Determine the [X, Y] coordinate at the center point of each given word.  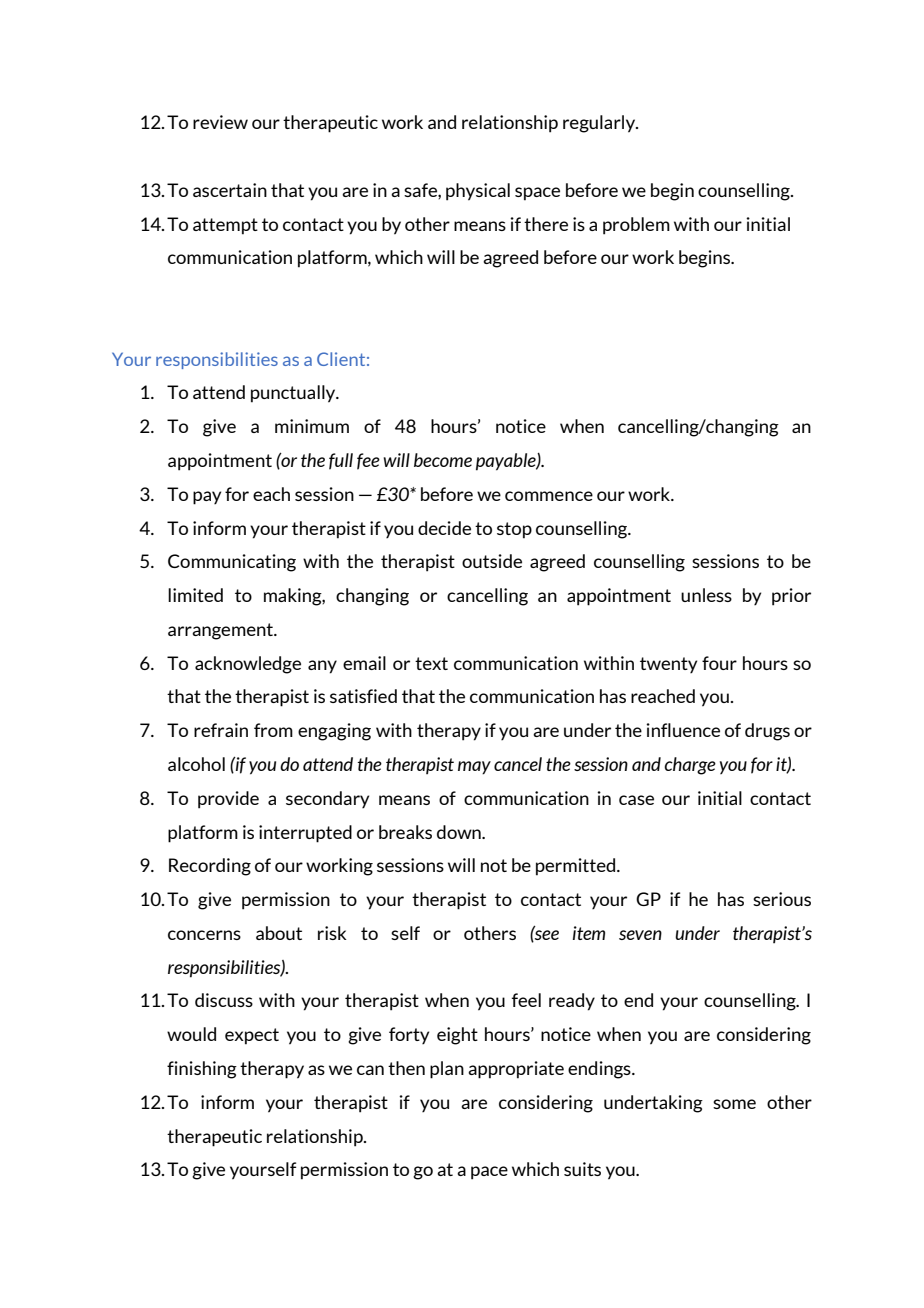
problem [636, 226]
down [460, 832]
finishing [202, 1070]
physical [478, 192]
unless [706, 595]
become [443, 460]
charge [690, 766]
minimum [312, 426]
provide [228, 800]
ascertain [230, 190]
